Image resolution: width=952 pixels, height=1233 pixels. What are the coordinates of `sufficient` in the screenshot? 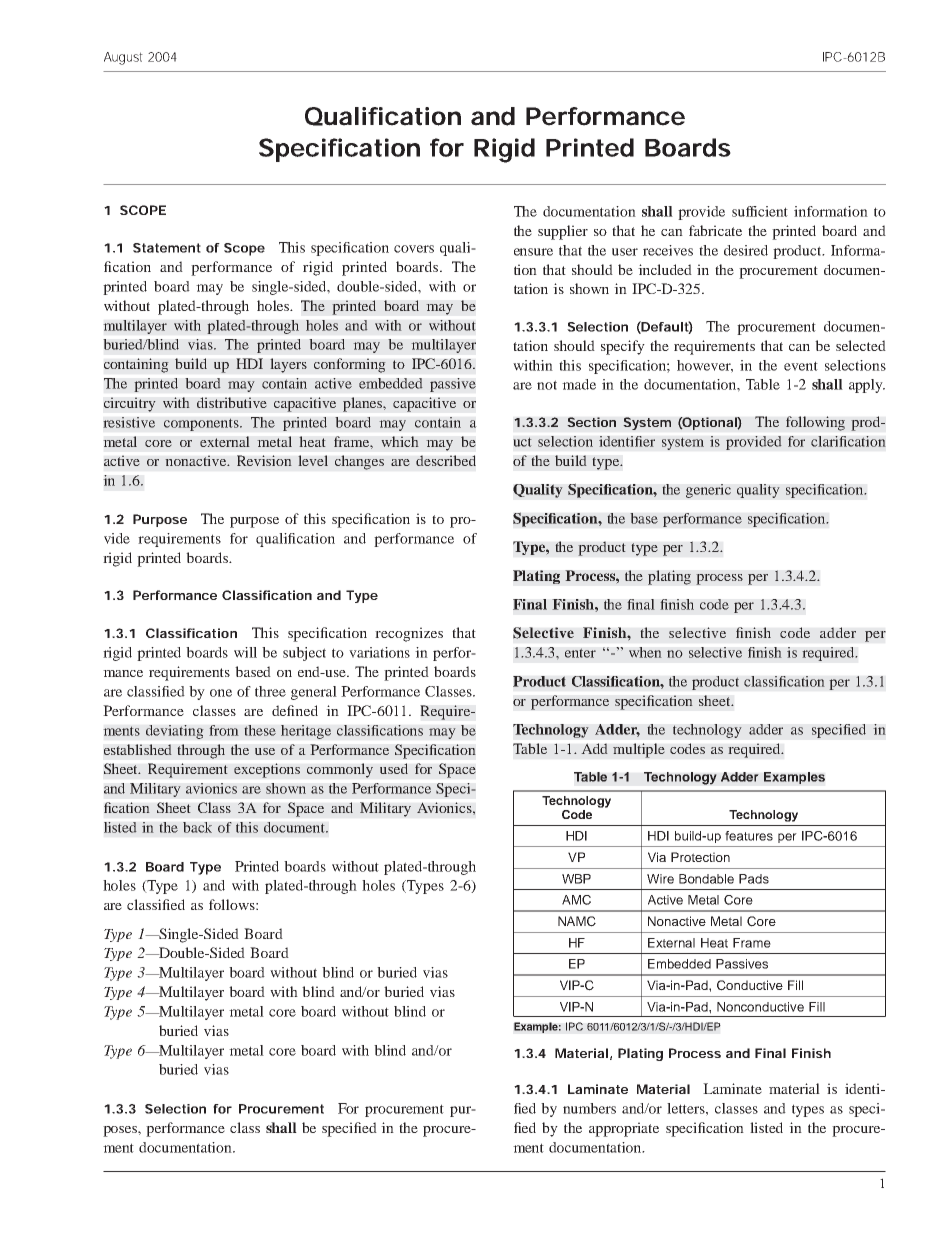 It's located at (760, 211).
